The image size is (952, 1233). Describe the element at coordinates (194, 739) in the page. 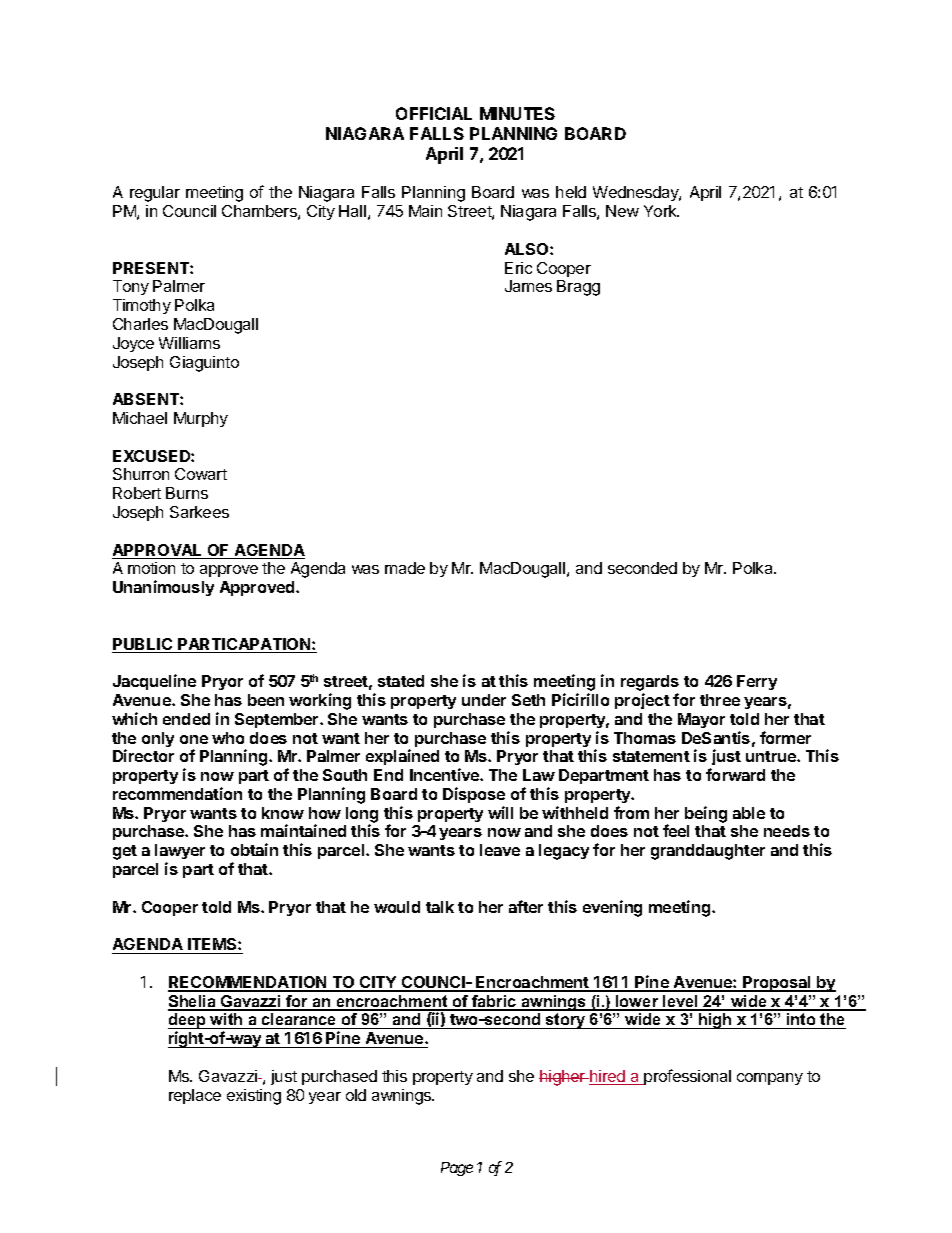

I see `one` at that location.
